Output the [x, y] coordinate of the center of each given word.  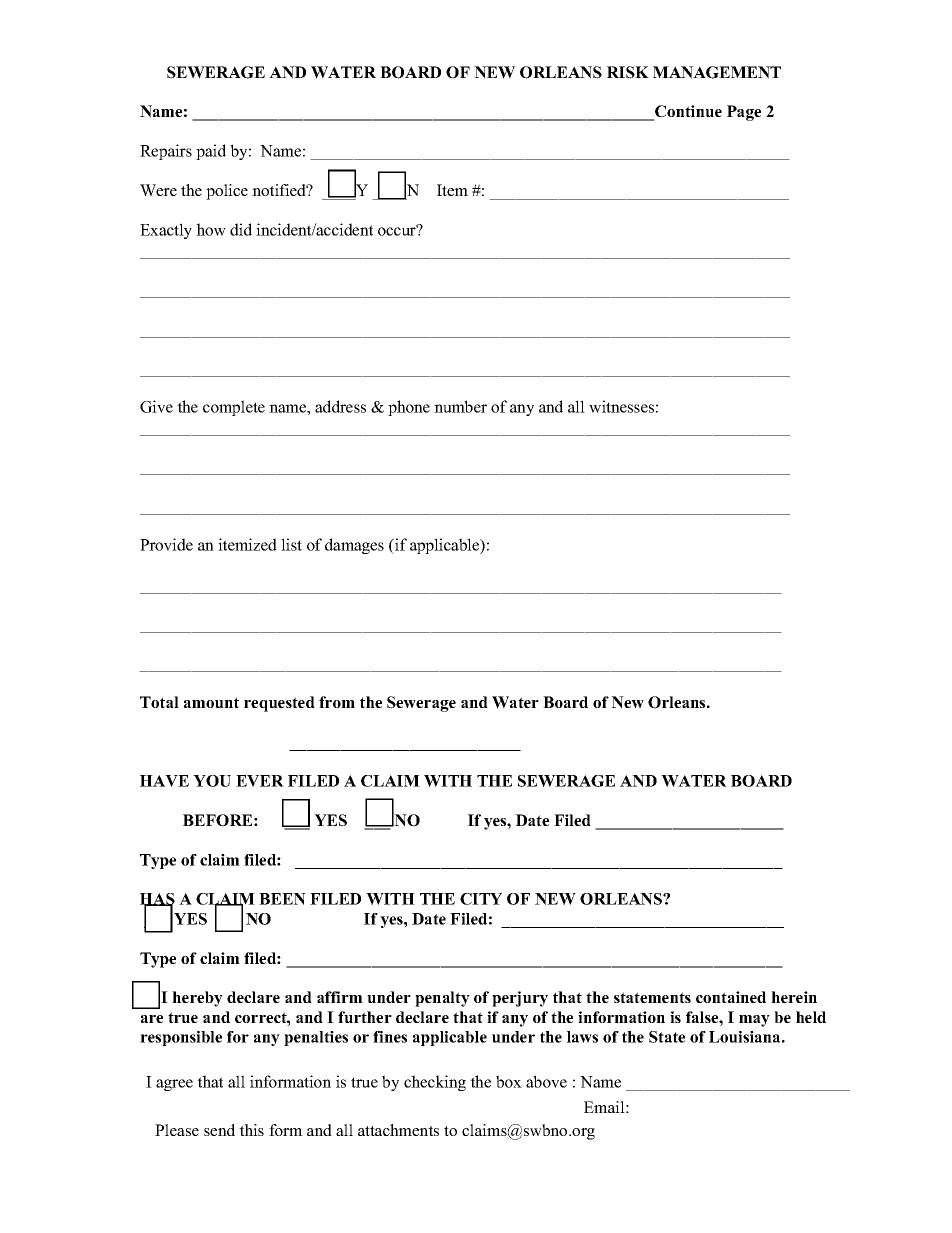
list [291, 544]
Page [744, 113]
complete [234, 408]
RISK [628, 72]
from [337, 702]
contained [731, 997]
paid [211, 152]
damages [354, 546]
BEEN [282, 899]
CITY [481, 899]
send [219, 1130]
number [460, 406]
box [509, 1081]
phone [409, 408]
